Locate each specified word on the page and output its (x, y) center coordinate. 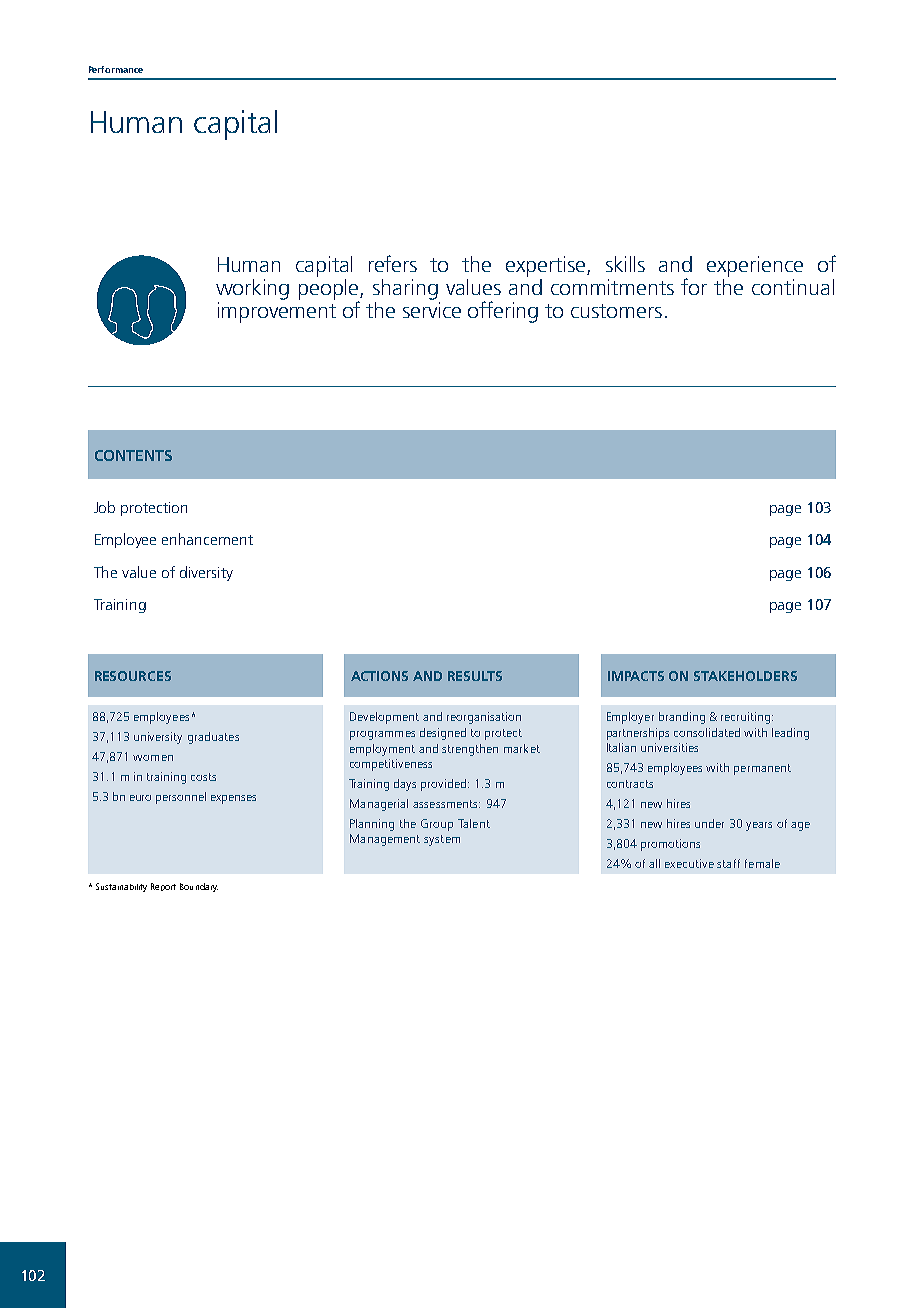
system (442, 840)
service (432, 310)
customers (616, 311)
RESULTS (475, 676)
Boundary (199, 887)
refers (393, 263)
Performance (116, 69)
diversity (206, 573)
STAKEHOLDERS (745, 676)
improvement (277, 312)
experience (755, 266)
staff (728, 863)
